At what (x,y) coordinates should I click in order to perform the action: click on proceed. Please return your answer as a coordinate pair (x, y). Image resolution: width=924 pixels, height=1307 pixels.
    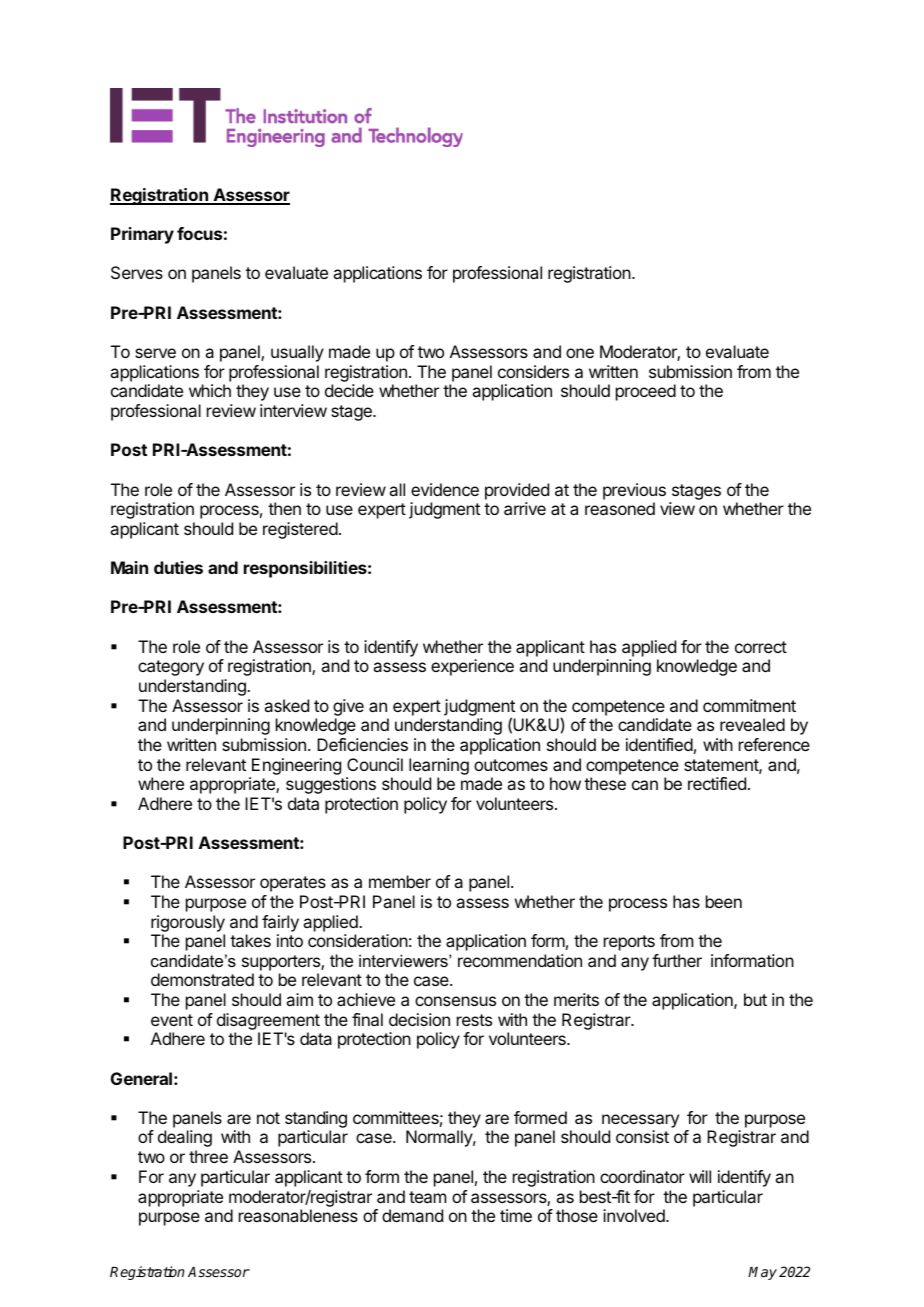
    Looking at the image, I should click on (646, 392).
